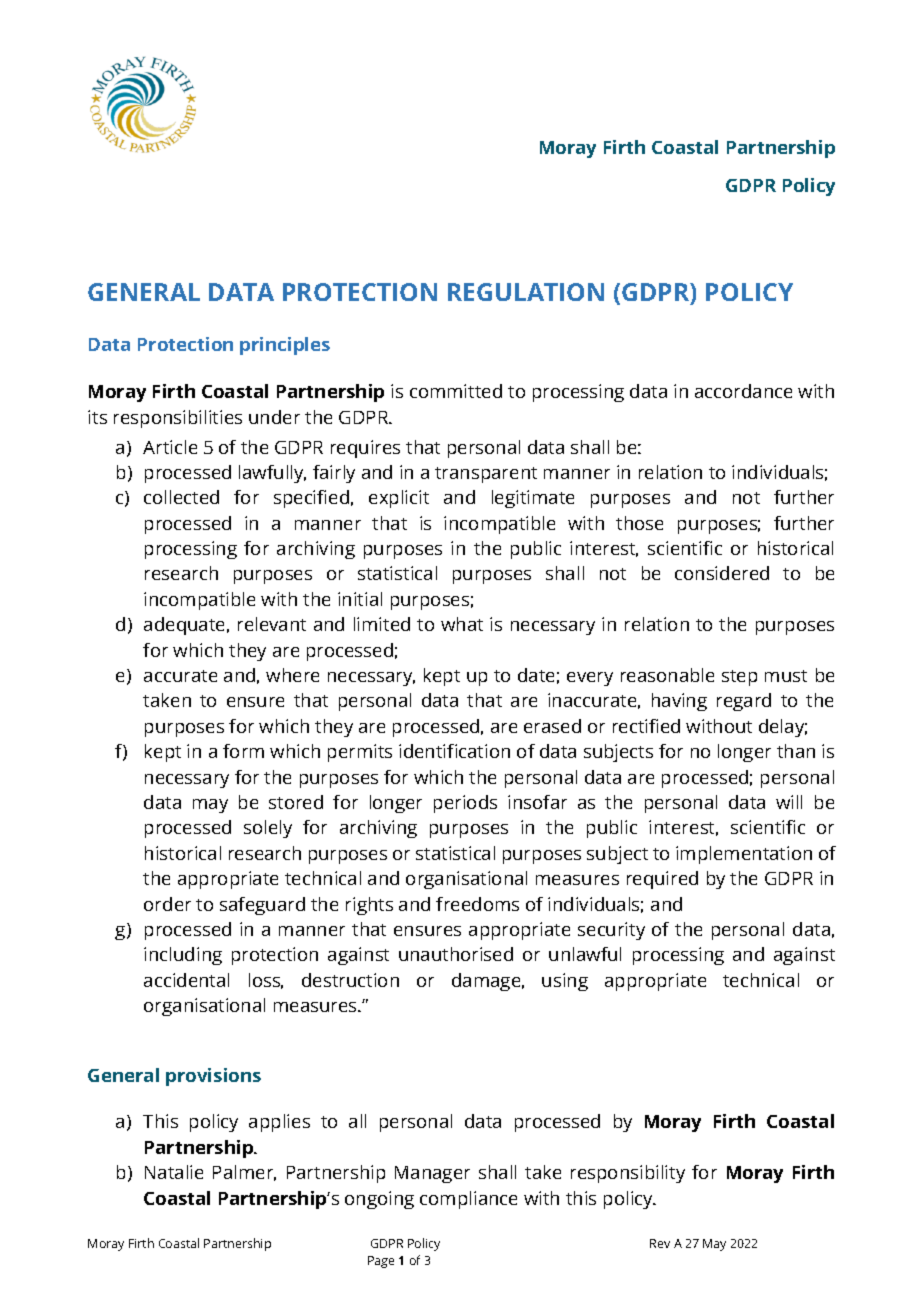  I want to click on Natalie, so click(174, 1172).
